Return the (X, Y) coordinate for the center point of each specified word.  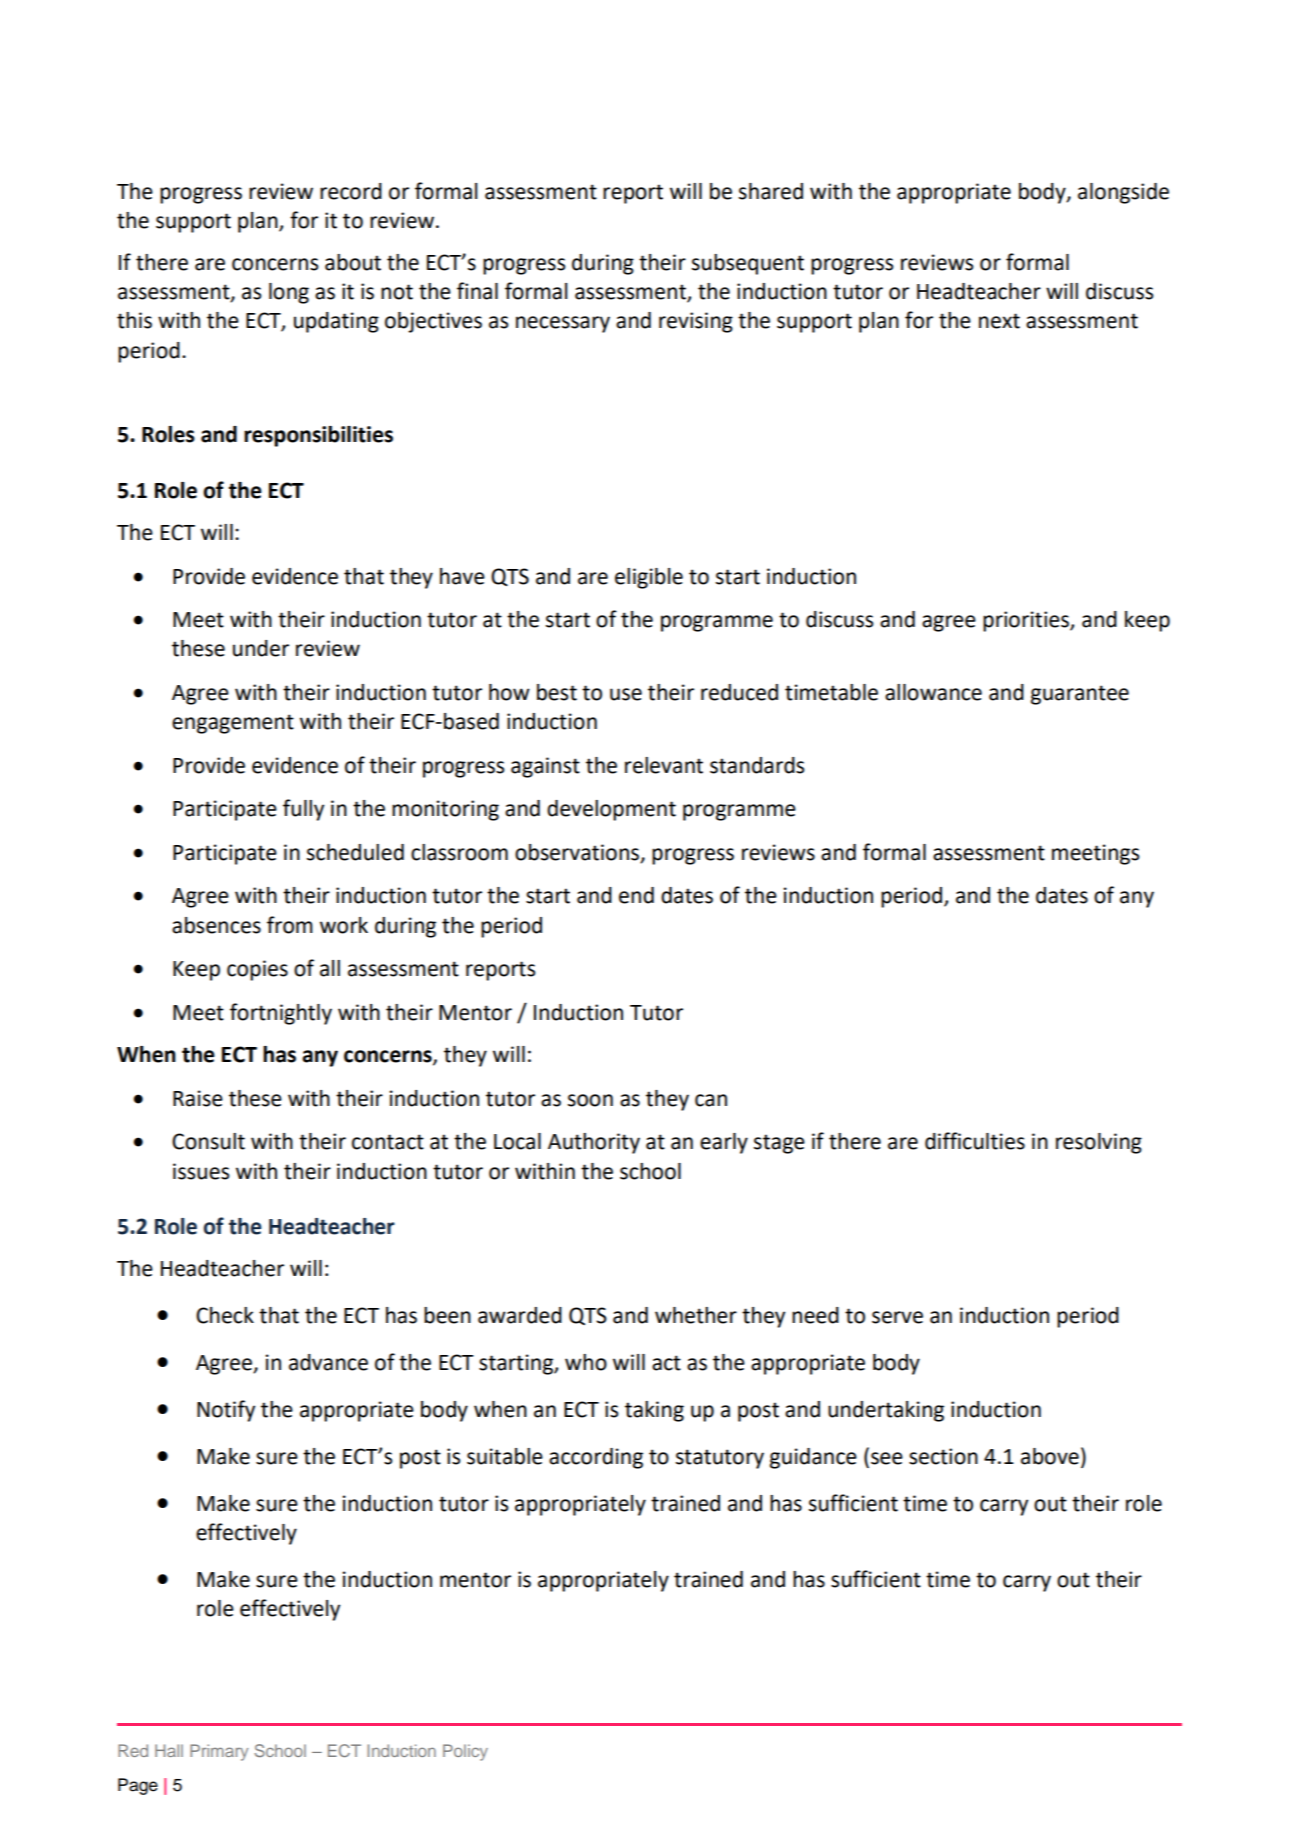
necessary (563, 324)
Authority (594, 1143)
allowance (933, 692)
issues (201, 1171)
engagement (233, 724)
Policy (465, 1752)
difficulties (975, 1141)
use (626, 694)
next (999, 321)
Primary (219, 1752)
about (353, 262)
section (943, 1456)
